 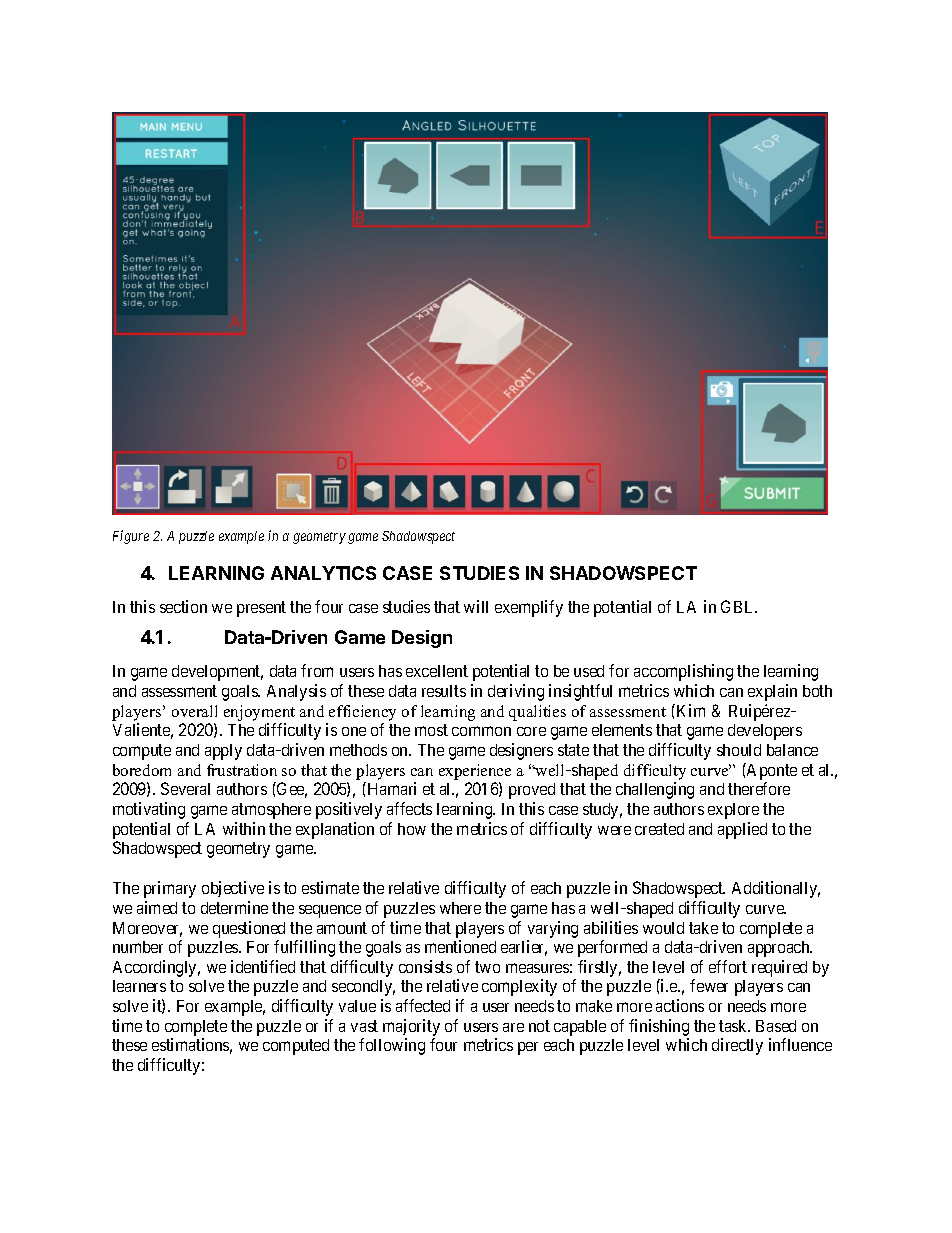 I want to click on Figure, so click(x=131, y=537).
